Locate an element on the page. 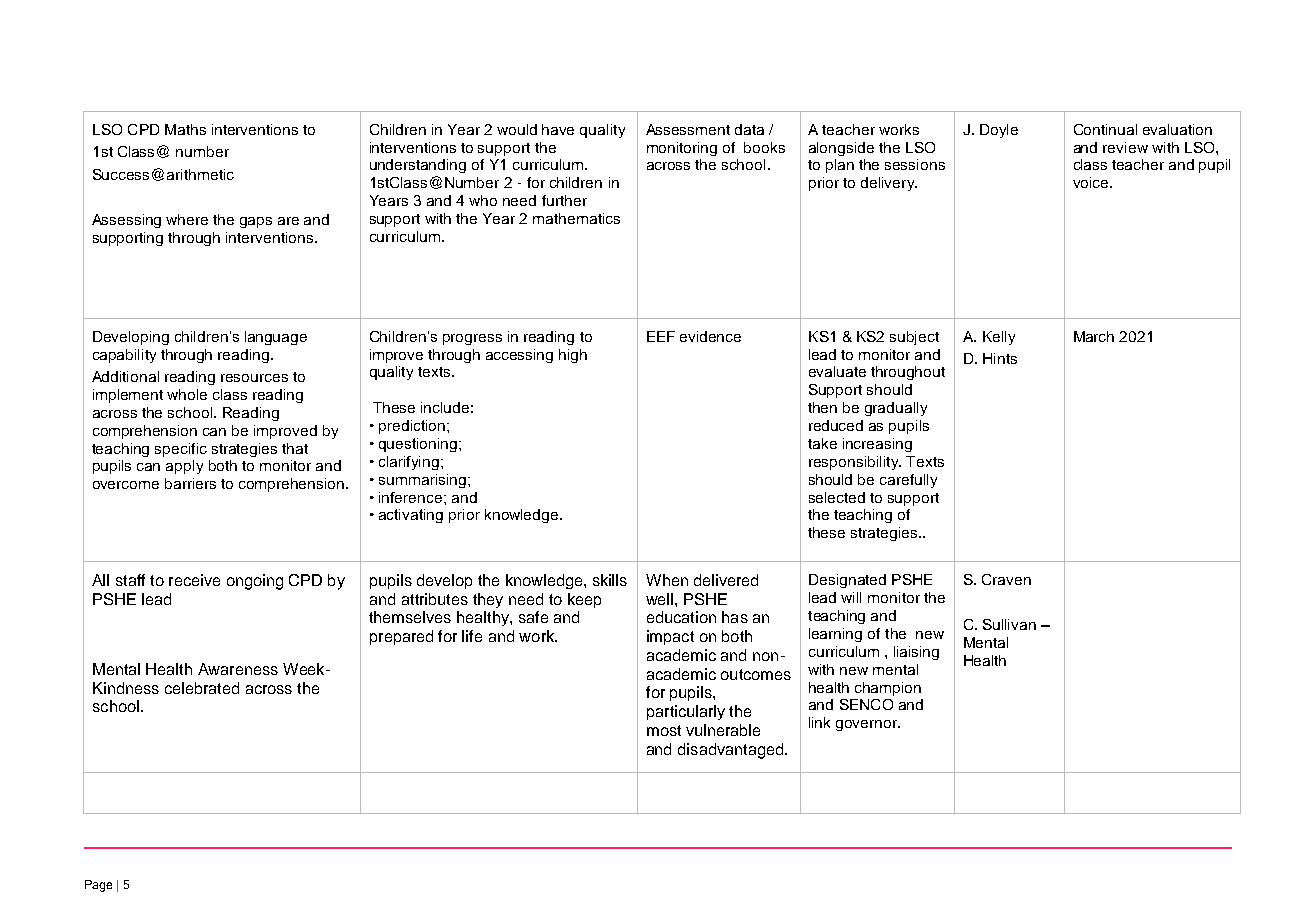 The width and height of the image is (1309, 924). high is located at coordinates (573, 356).
